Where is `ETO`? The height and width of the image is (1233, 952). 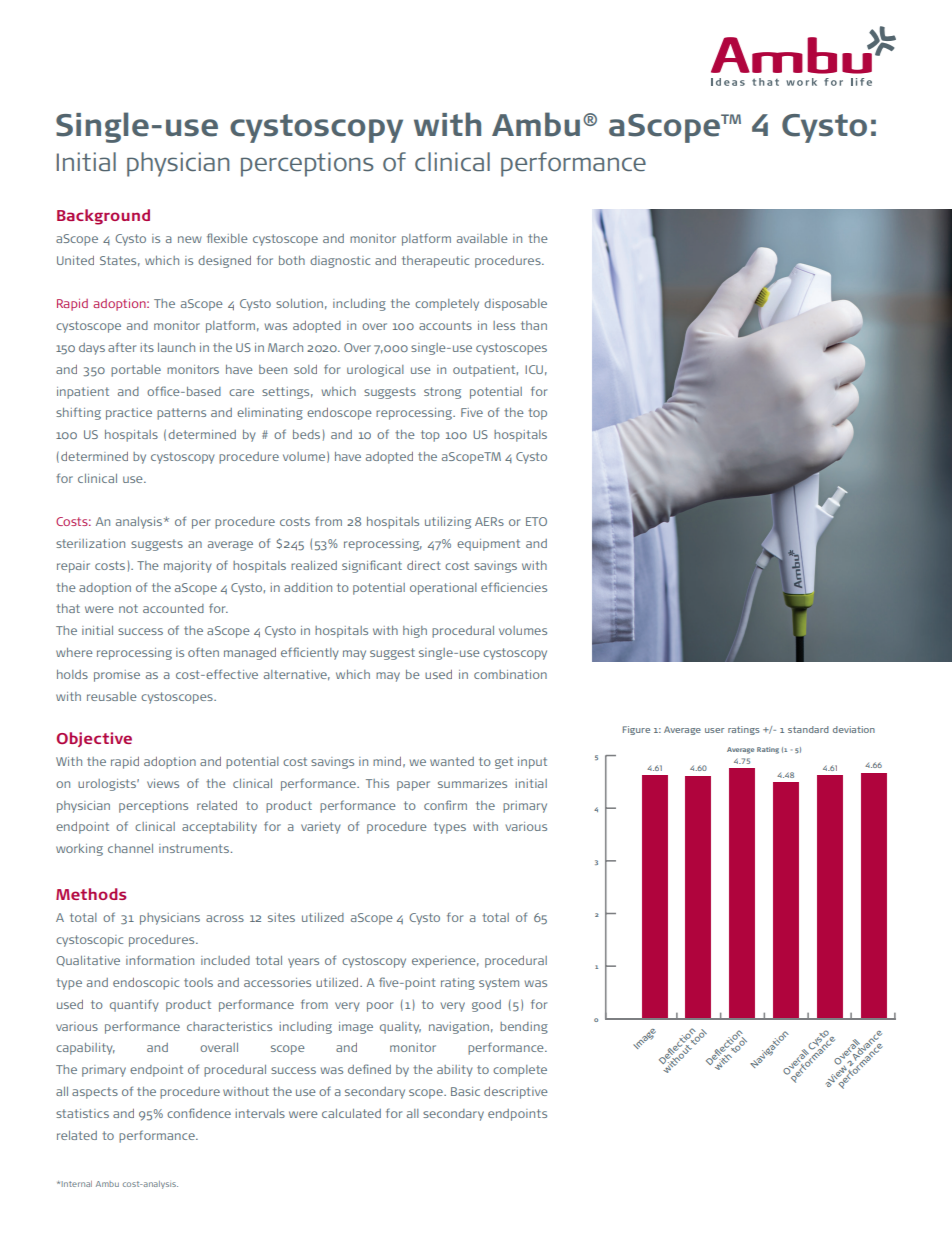
ETO is located at coordinates (536, 521).
